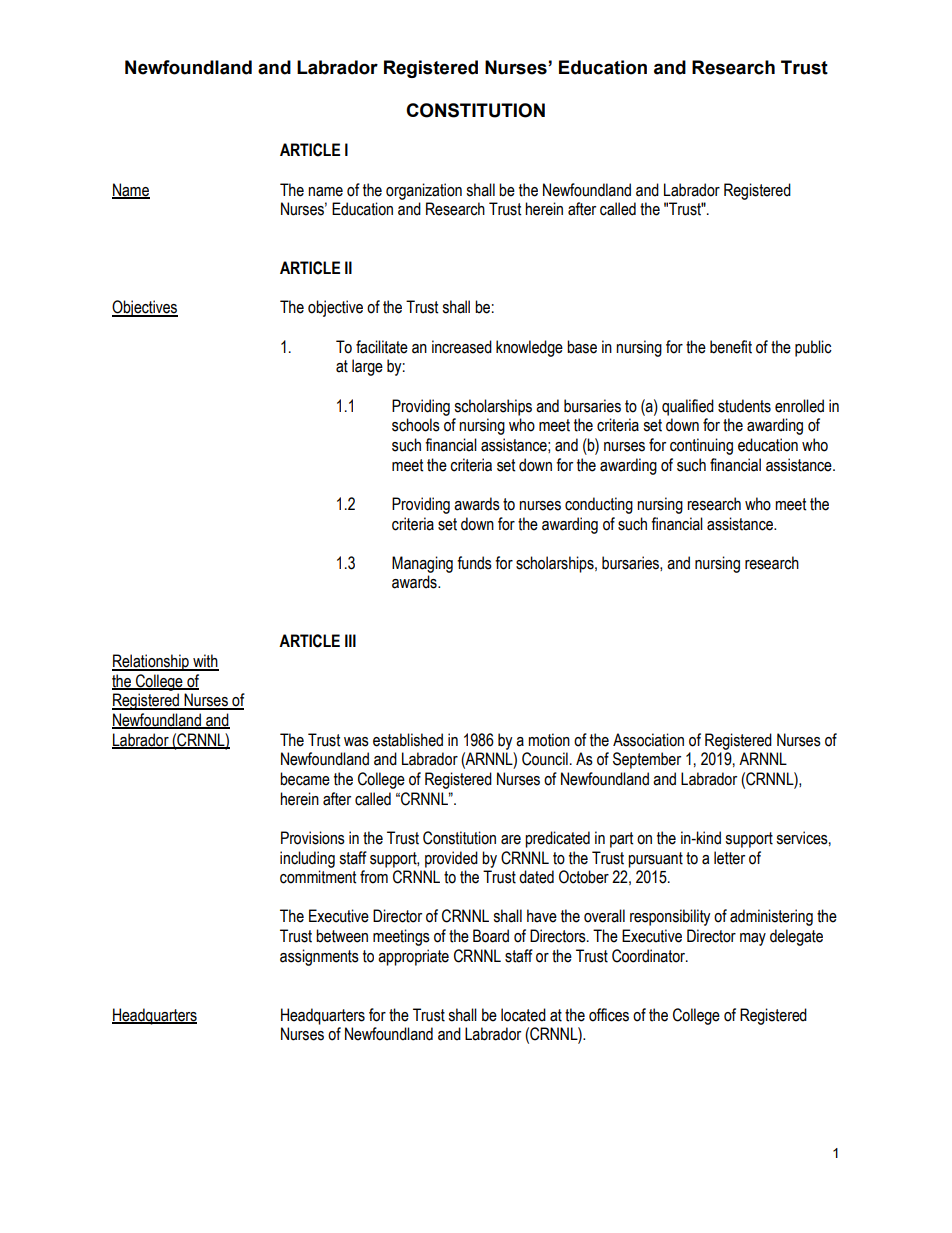 The image size is (952, 1233). What do you see at coordinates (424, 191) in the page?
I see `organization` at bounding box center [424, 191].
